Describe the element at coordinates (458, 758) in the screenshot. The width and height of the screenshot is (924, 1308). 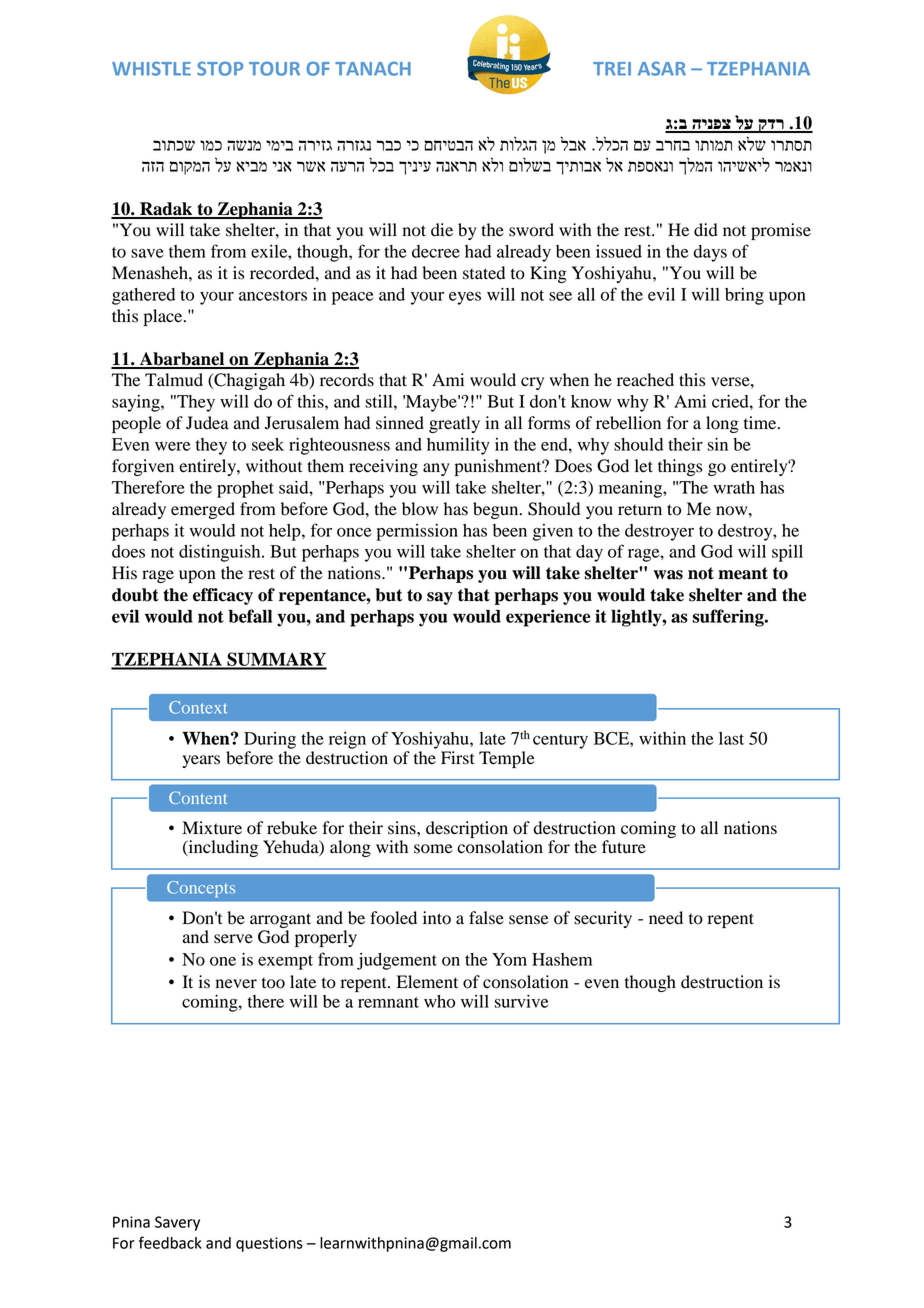
I see `First` at that location.
